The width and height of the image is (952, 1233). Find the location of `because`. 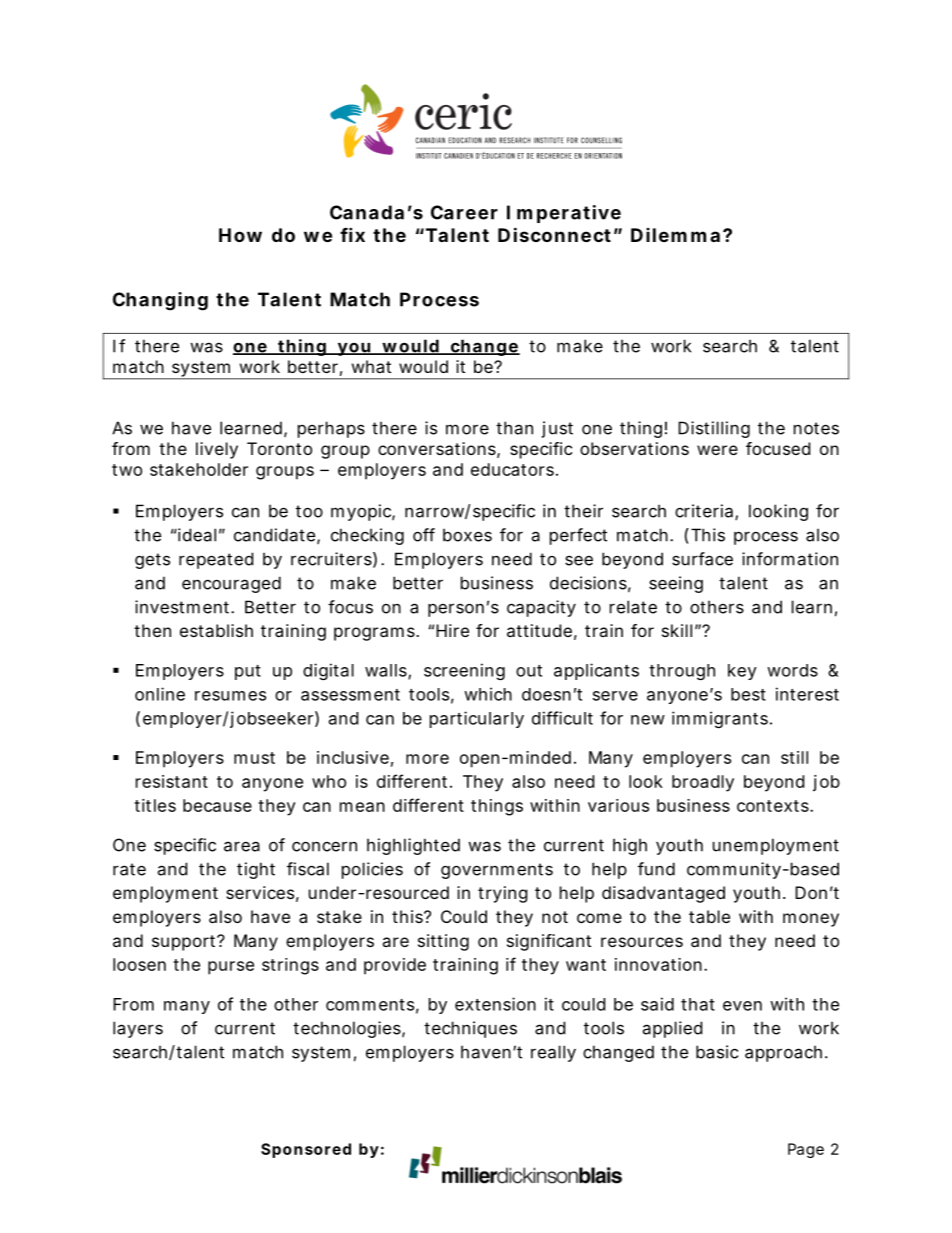

because is located at coordinates (217, 805).
